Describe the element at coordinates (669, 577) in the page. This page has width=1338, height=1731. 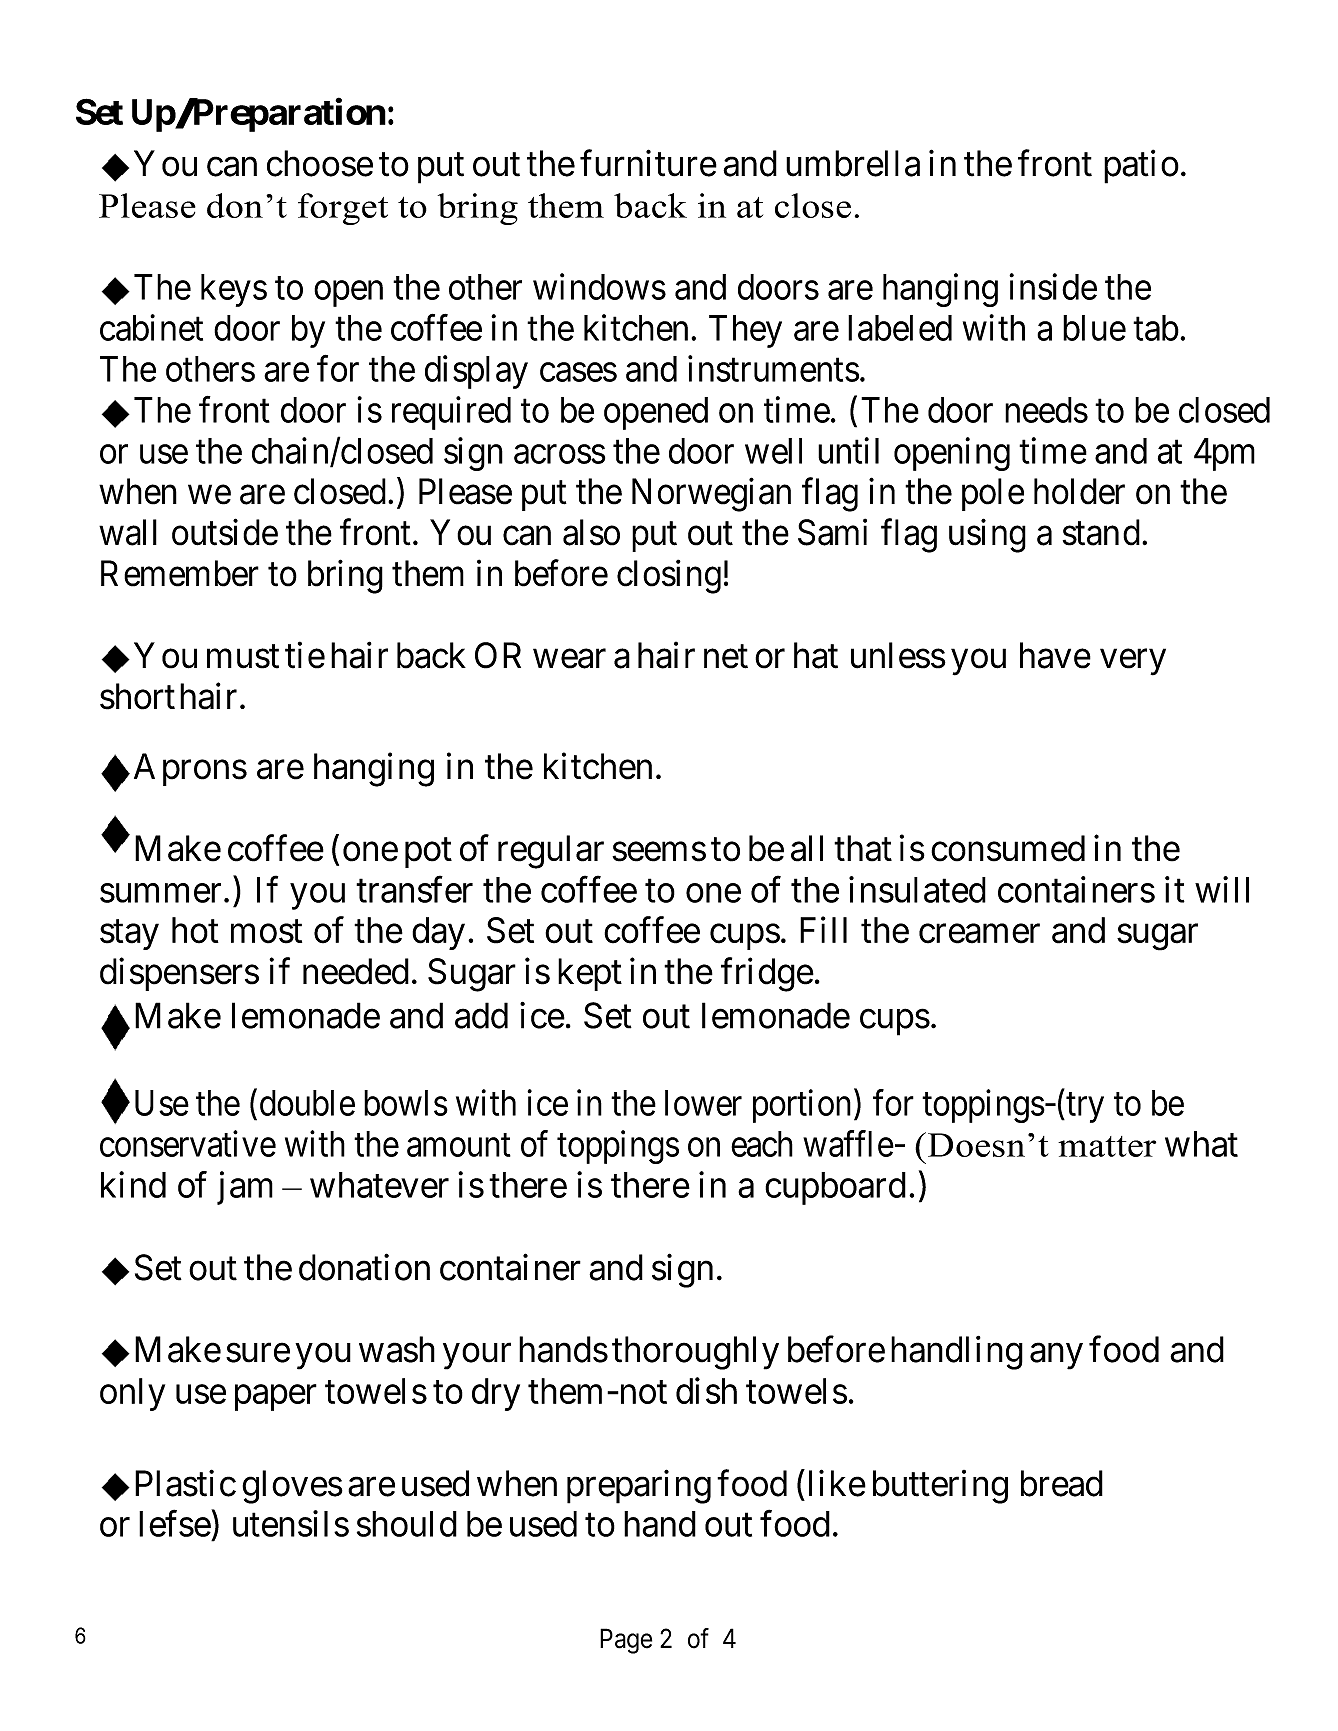
I see `closing` at that location.
